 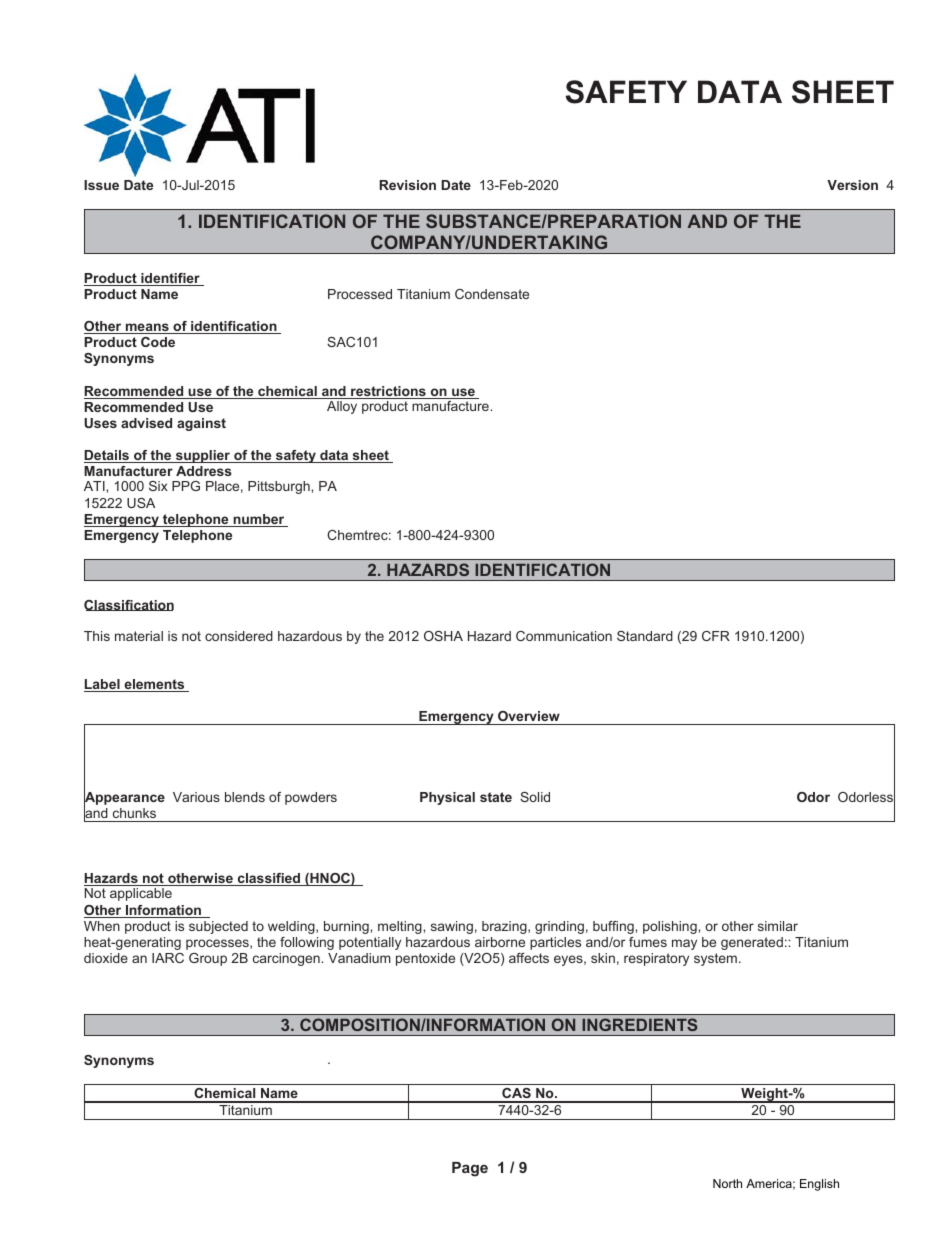 What do you see at coordinates (407, 185) in the screenshot?
I see `Revision` at bounding box center [407, 185].
